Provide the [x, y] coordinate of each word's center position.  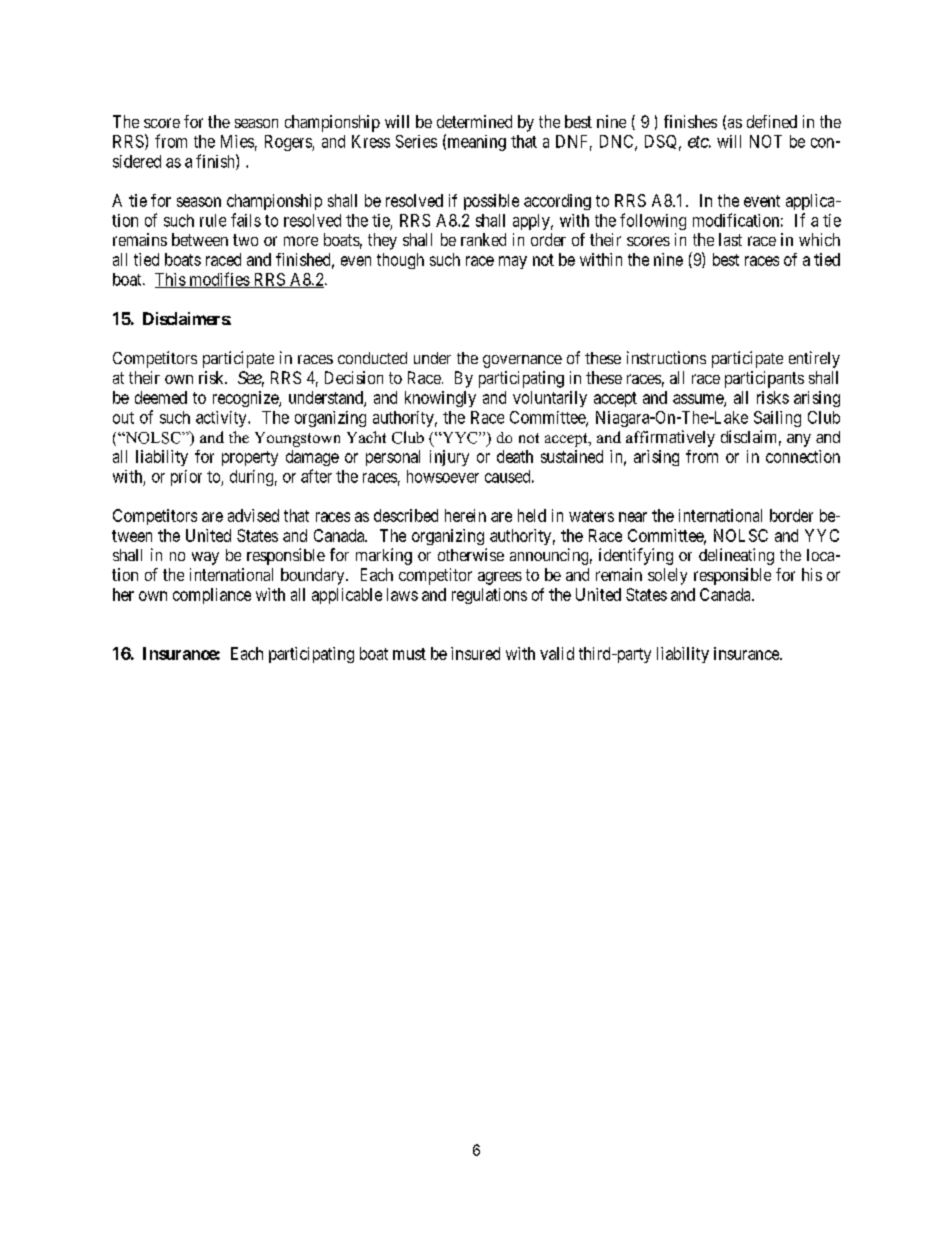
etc [698, 142]
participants [764, 379]
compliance [212, 596]
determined [474, 121]
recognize [246, 399]
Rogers [289, 143]
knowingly [440, 399]
